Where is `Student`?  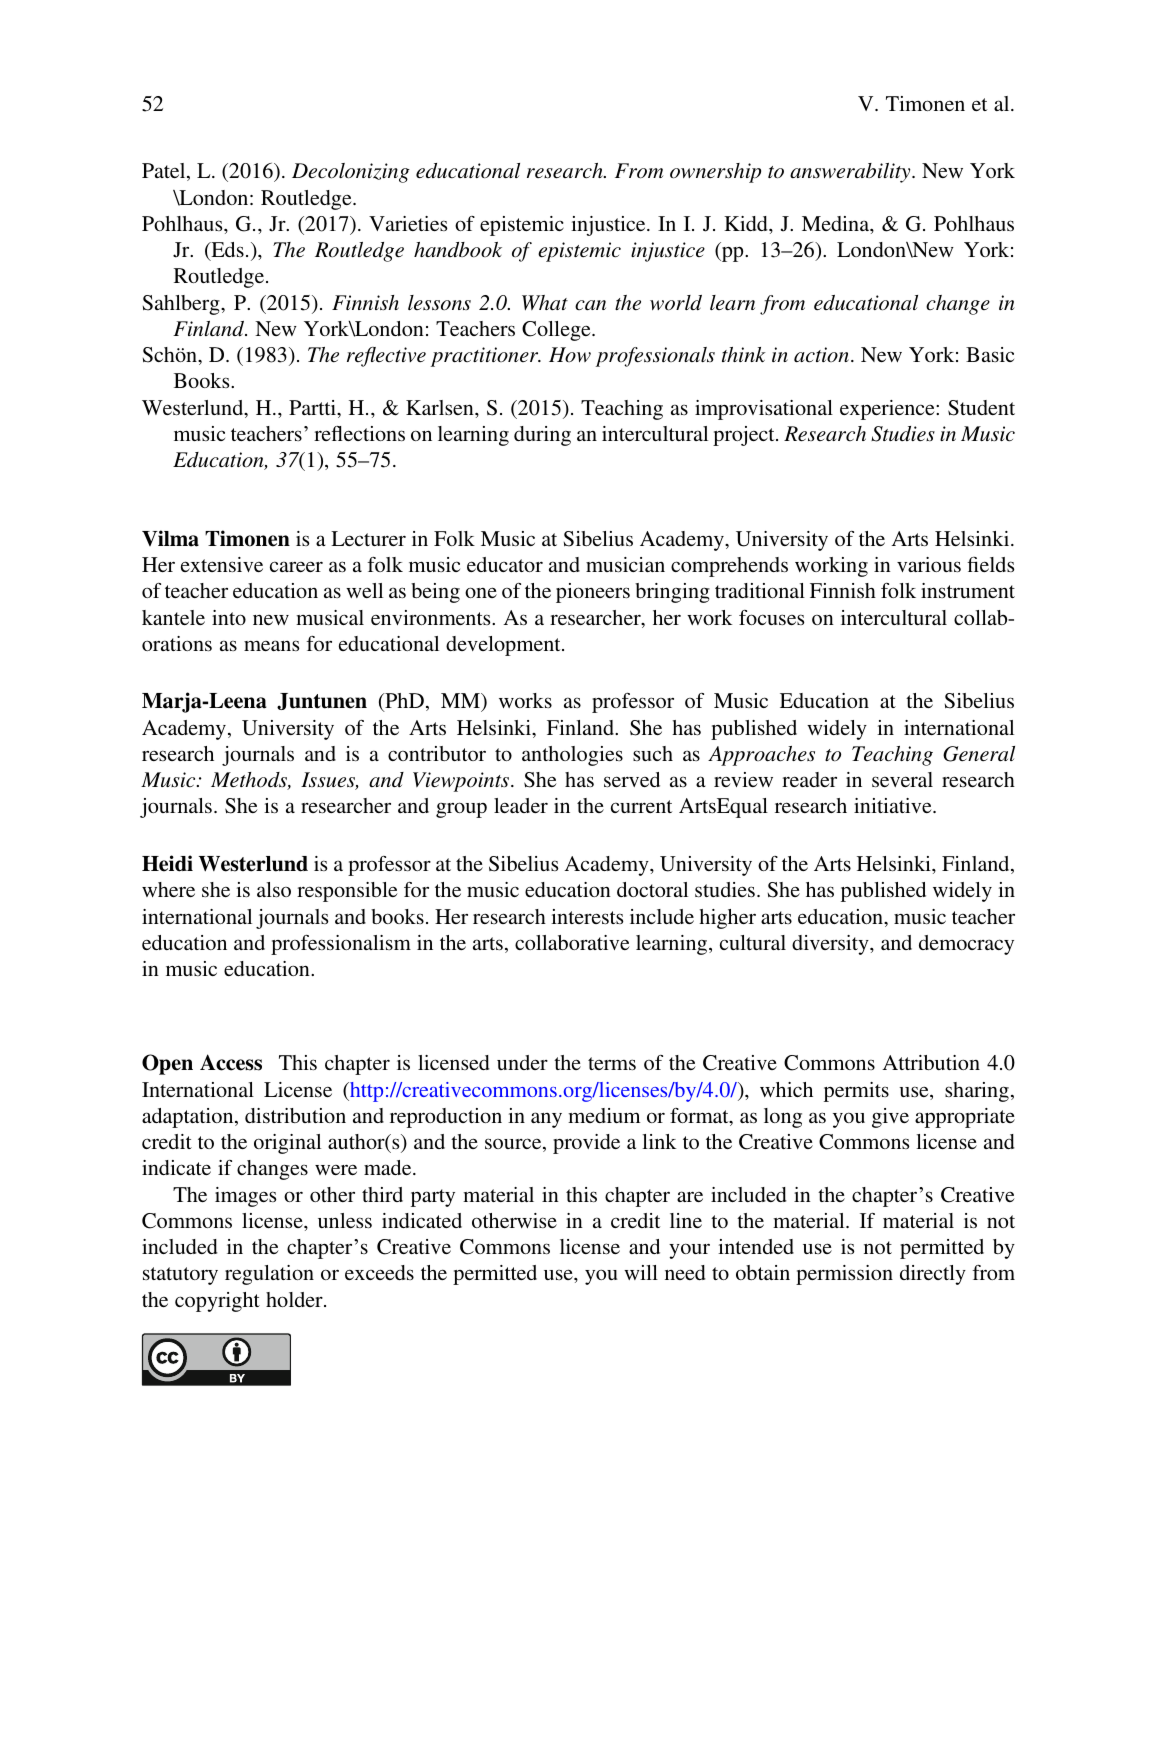 Student is located at coordinates (981, 408).
